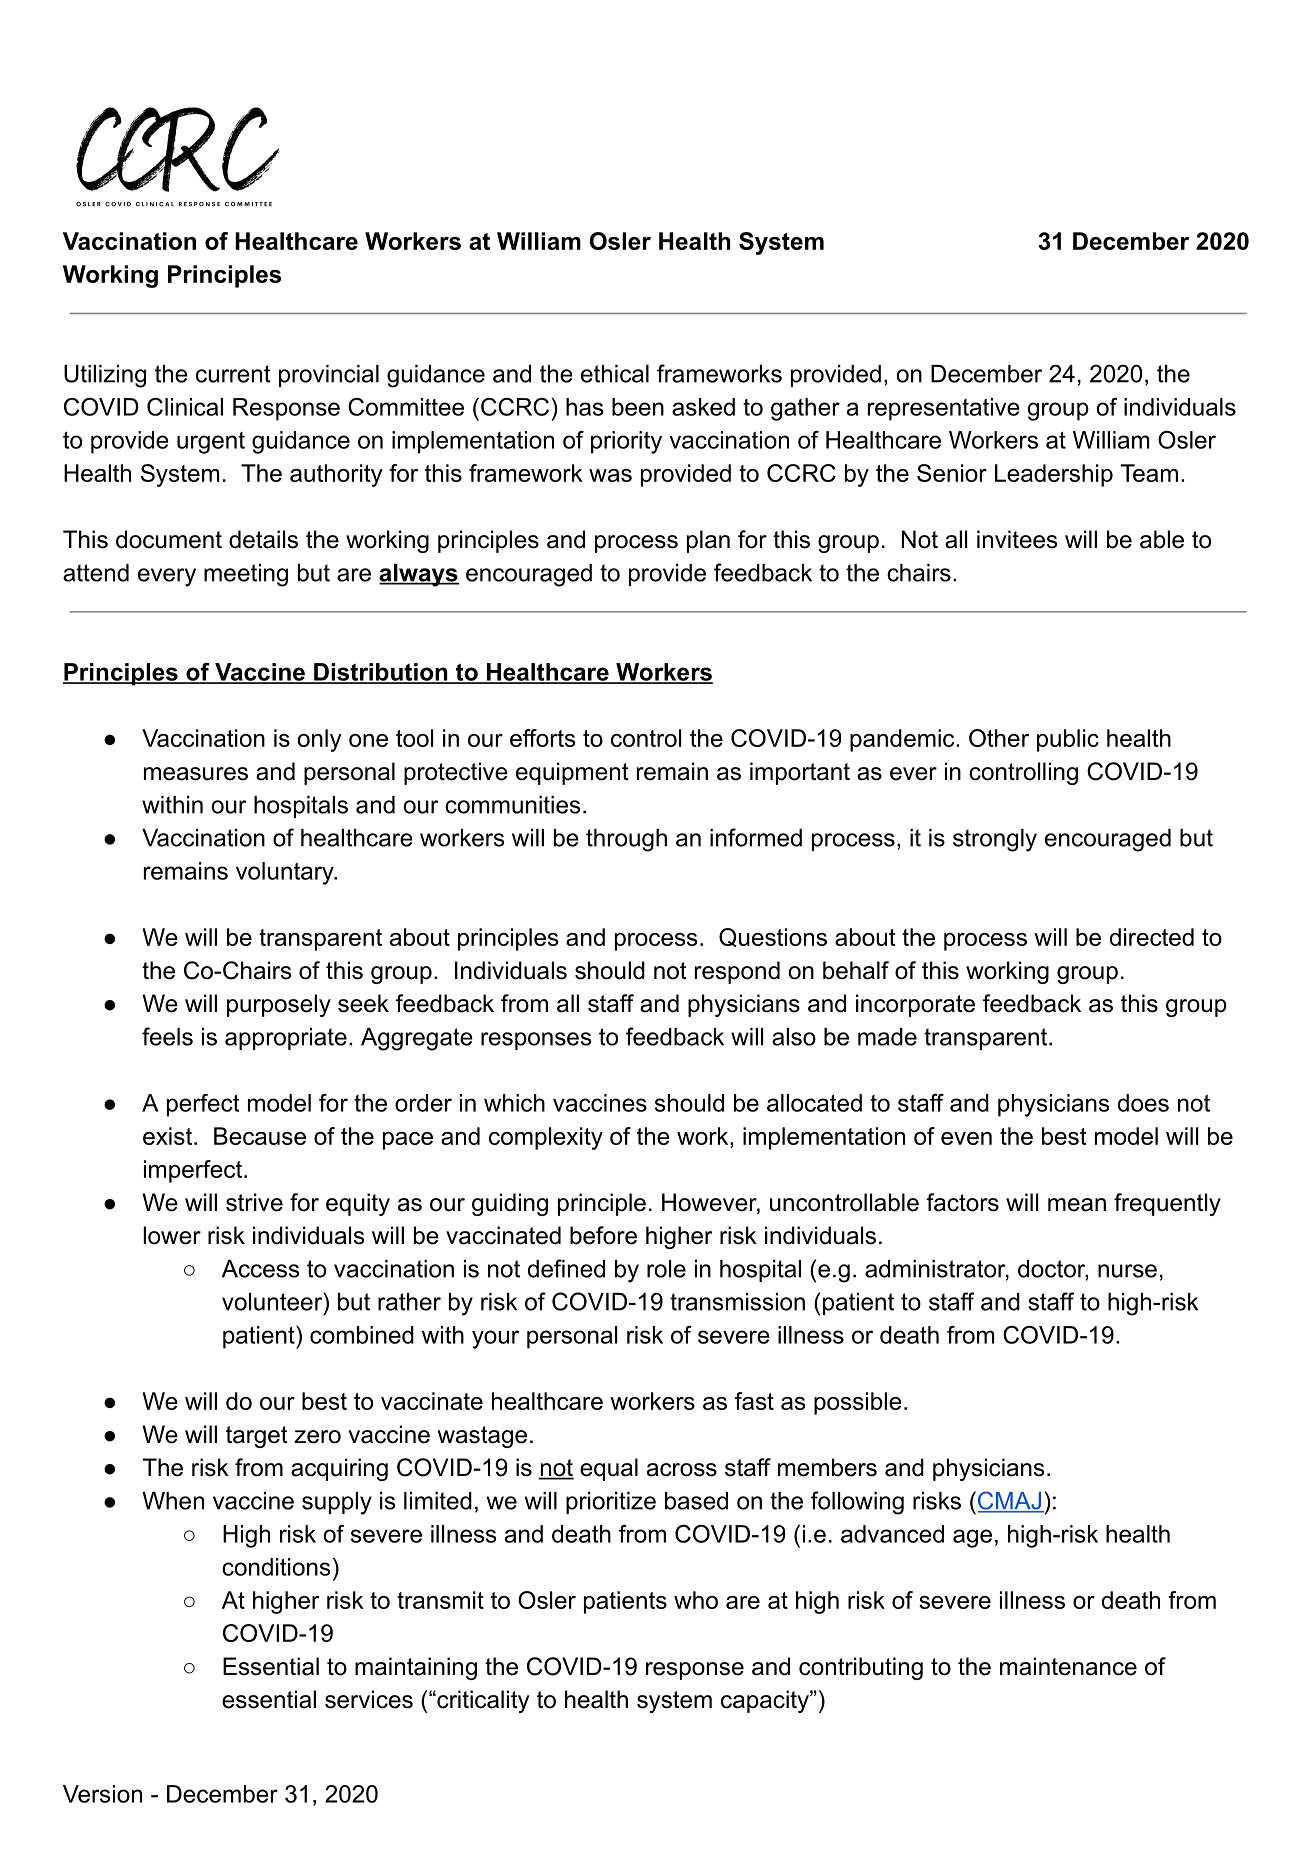 The width and height of the screenshot is (1316, 1861). Describe the element at coordinates (766, 1701) in the screenshot. I see `capacity` at that location.
